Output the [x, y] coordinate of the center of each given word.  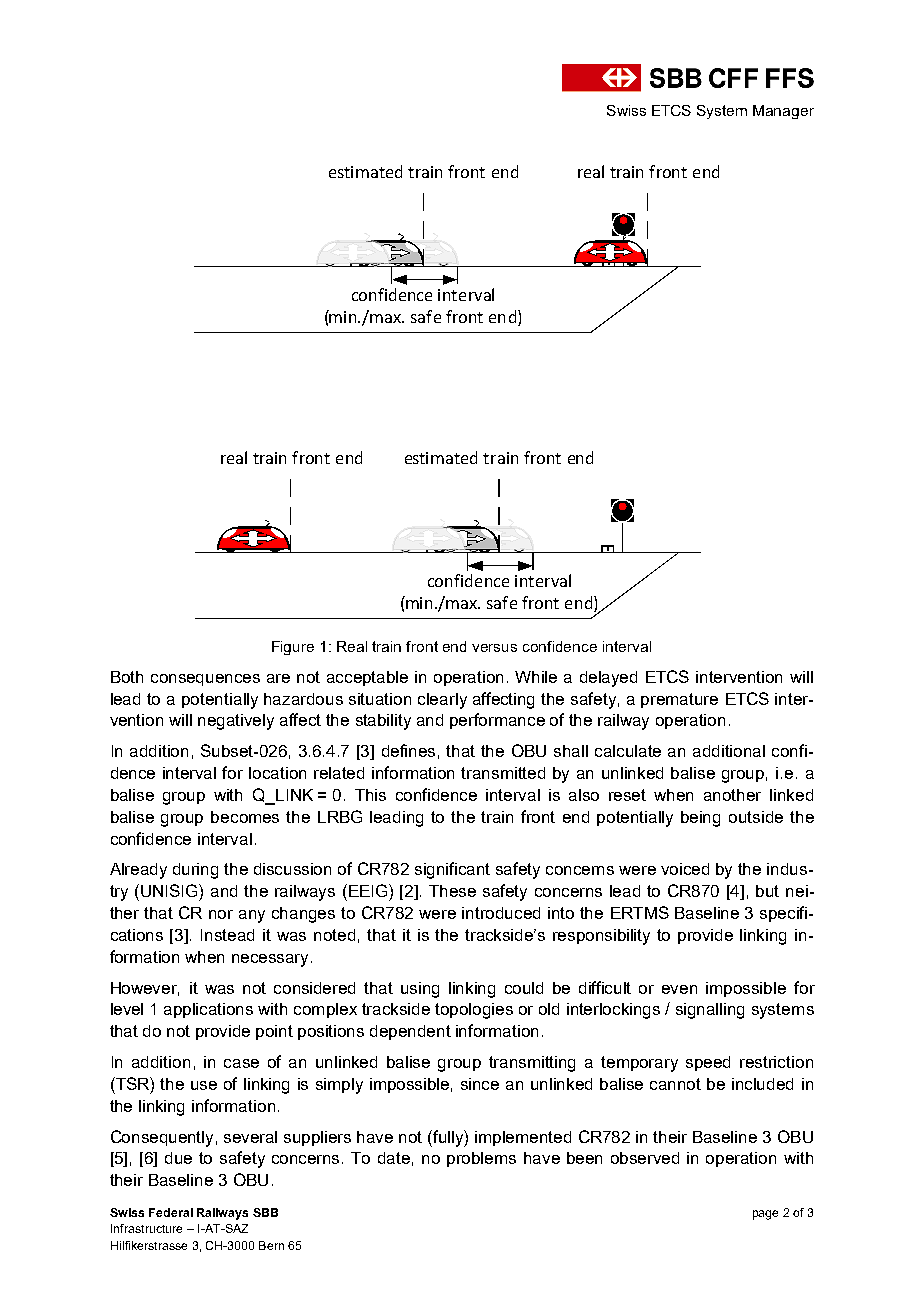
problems [481, 1159]
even [679, 989]
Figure [293, 648]
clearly [442, 701]
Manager [783, 112]
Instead [227, 935]
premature [679, 700]
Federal [171, 1212]
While [536, 677]
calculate [628, 751]
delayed [608, 679]
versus [494, 648]
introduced [501, 913]
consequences [205, 680]
